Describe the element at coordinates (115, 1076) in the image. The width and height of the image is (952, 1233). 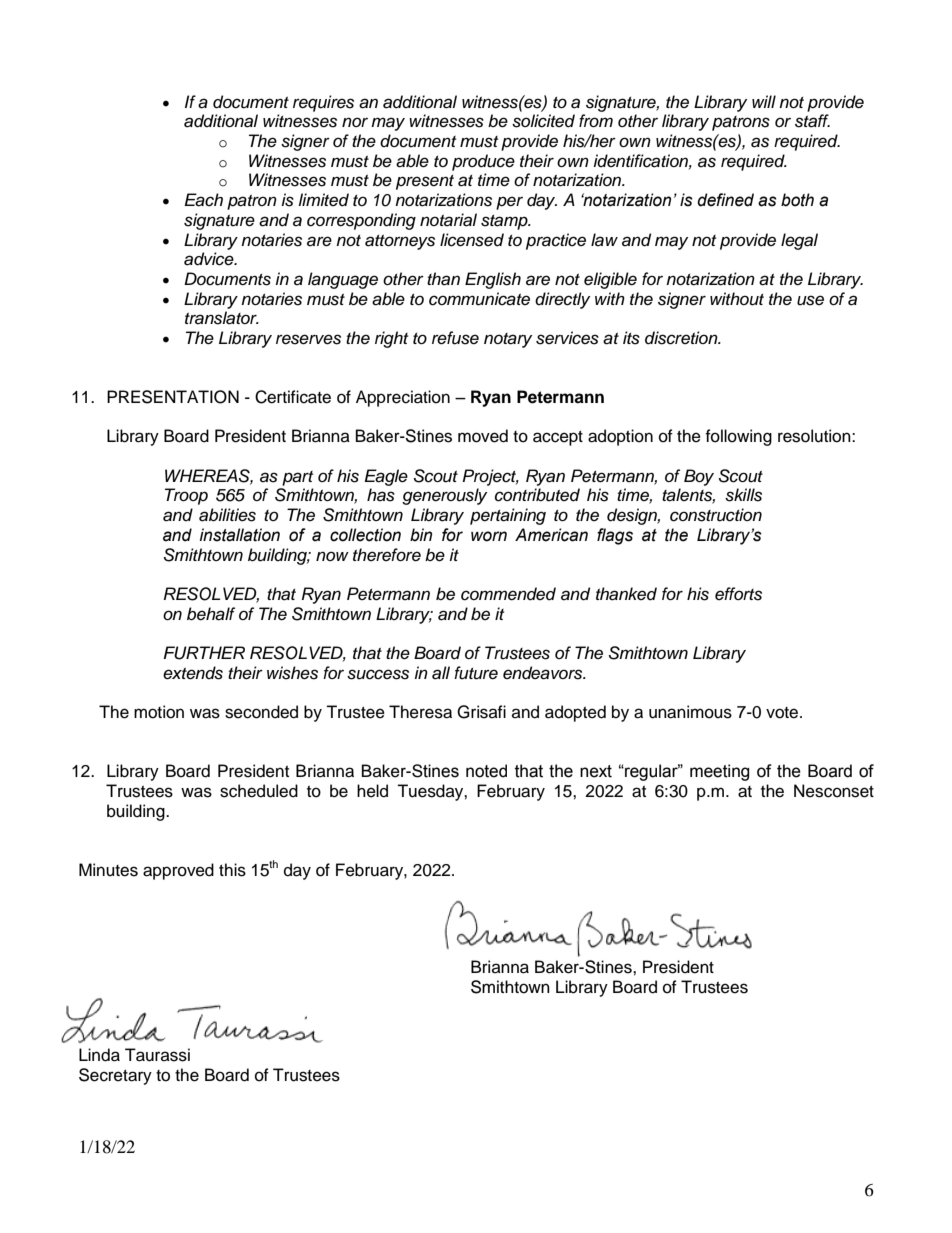
I see `Secretary` at that location.
